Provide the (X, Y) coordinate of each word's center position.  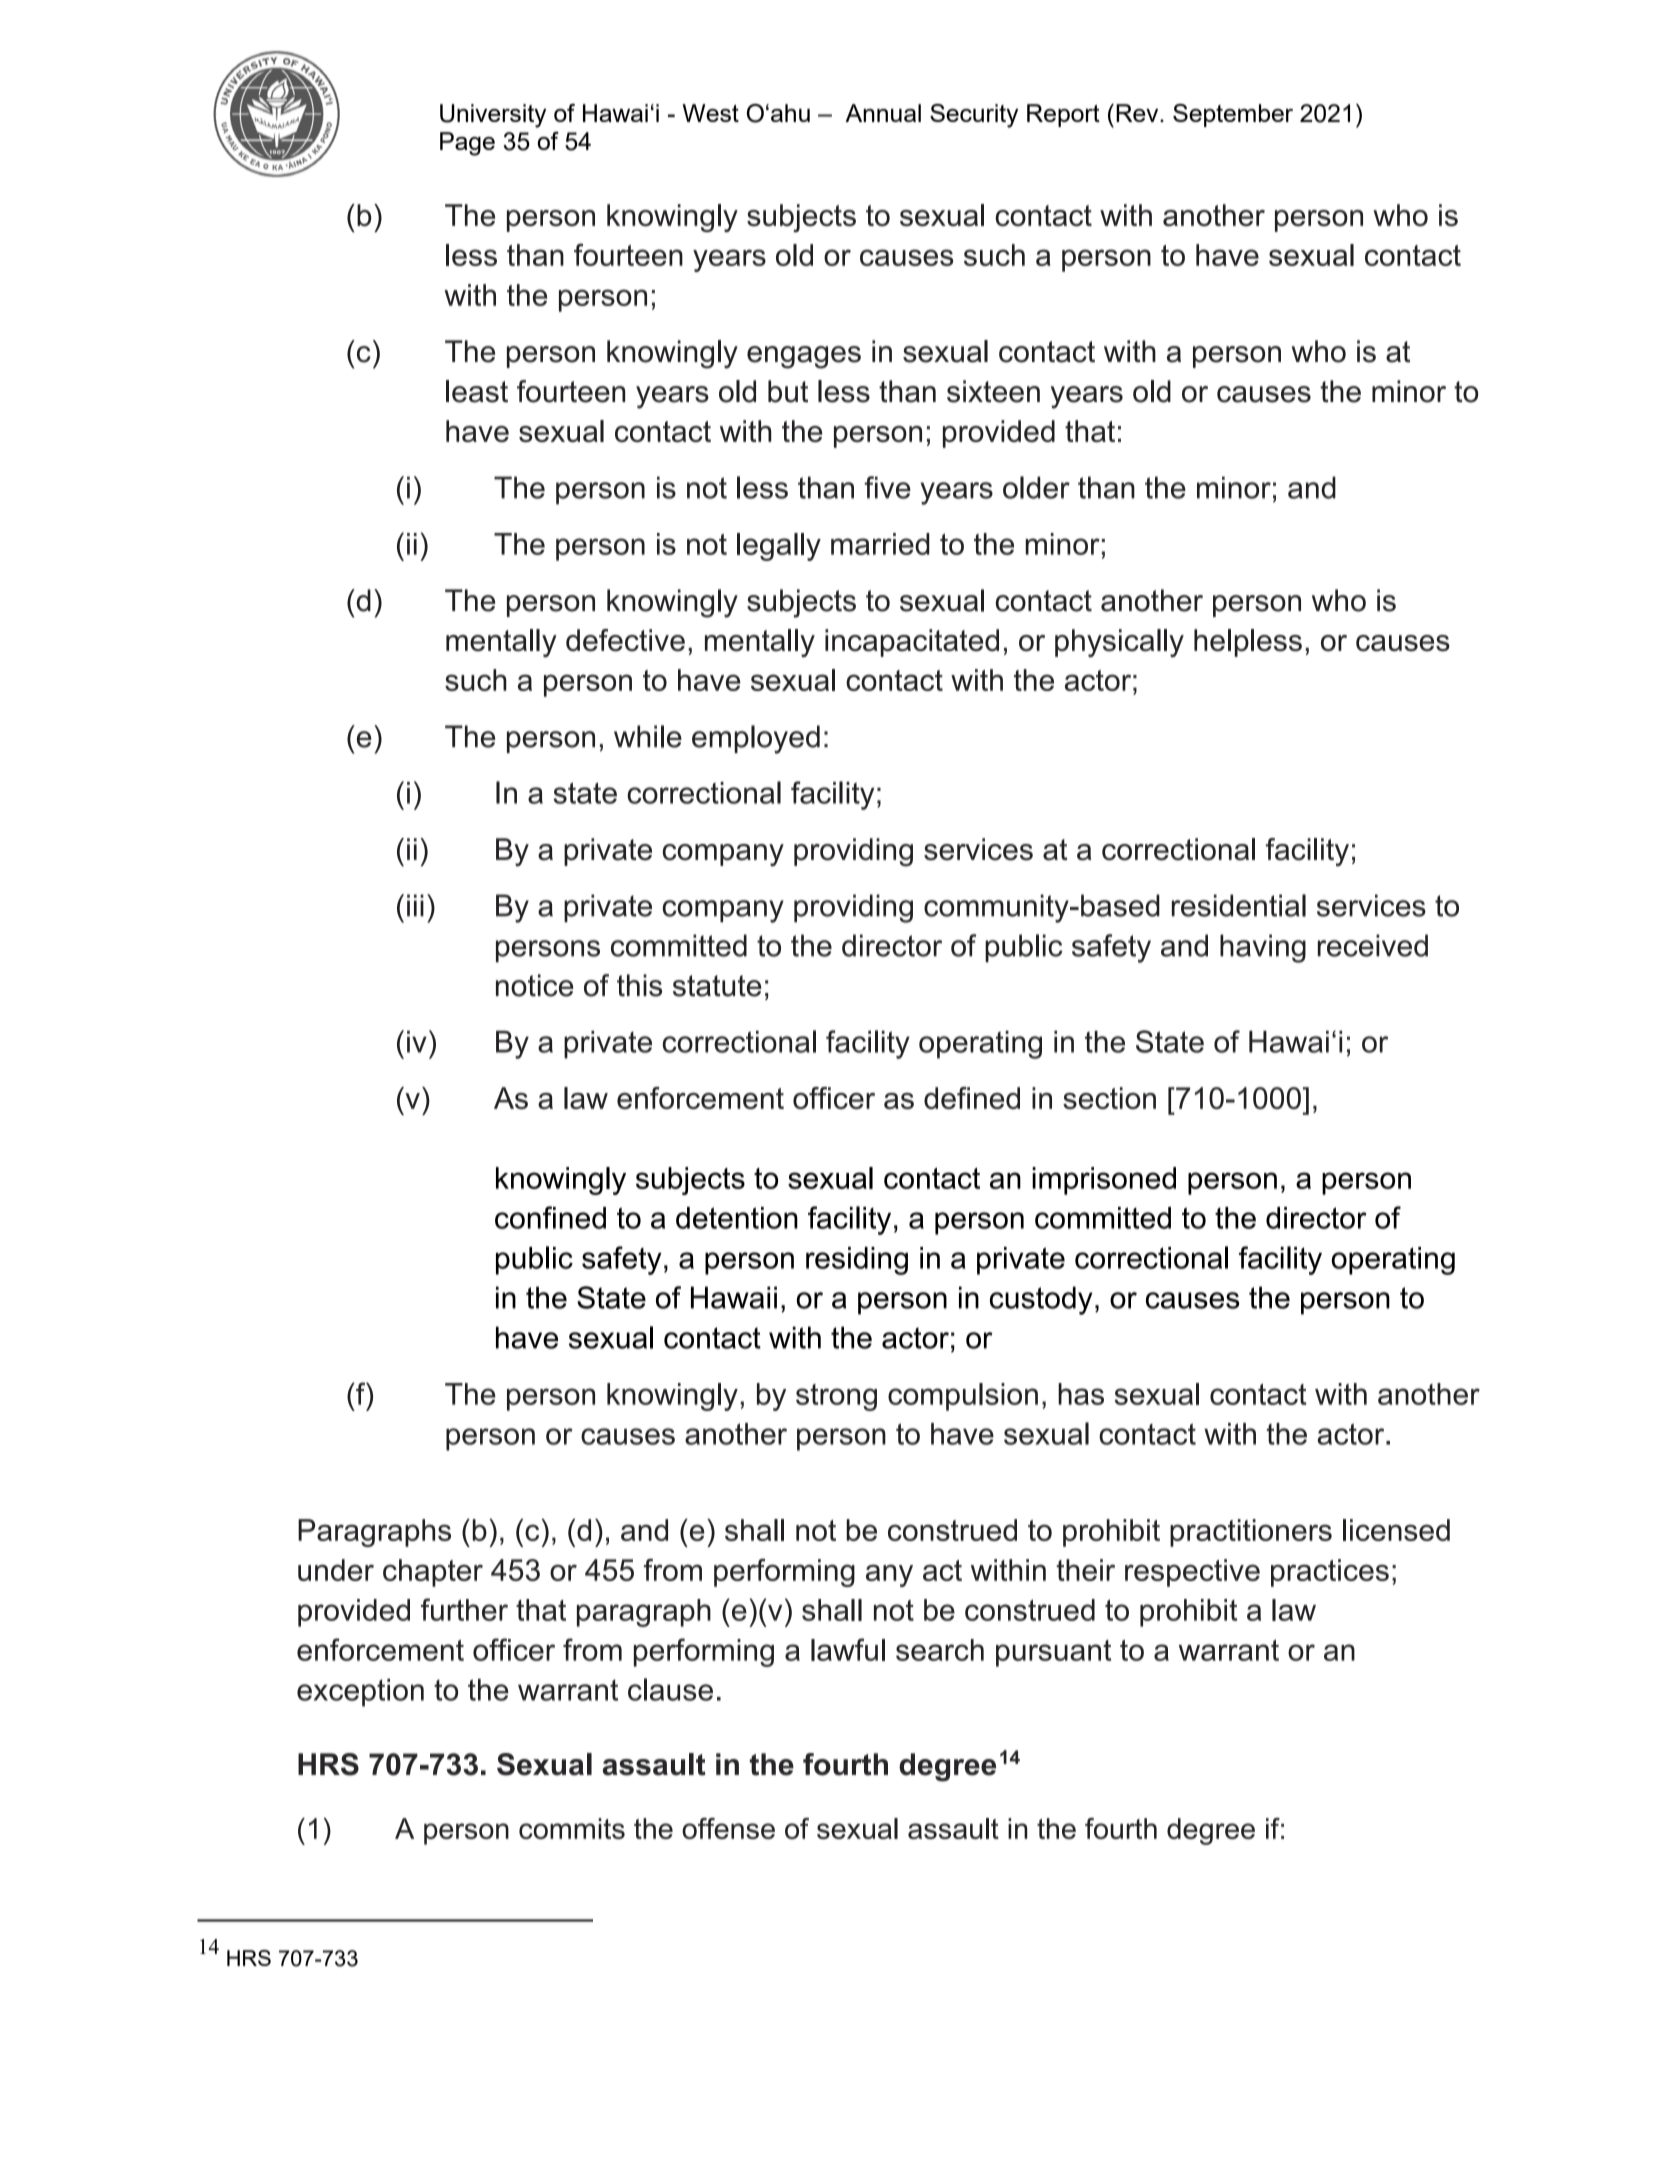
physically (1119, 643)
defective (625, 640)
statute (717, 986)
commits (572, 1828)
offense (728, 1828)
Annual (883, 113)
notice (535, 985)
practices (1330, 1573)
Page (467, 144)
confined (550, 1217)
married (880, 544)
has (1081, 1394)
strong (836, 1397)
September (1233, 115)
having (1263, 948)
